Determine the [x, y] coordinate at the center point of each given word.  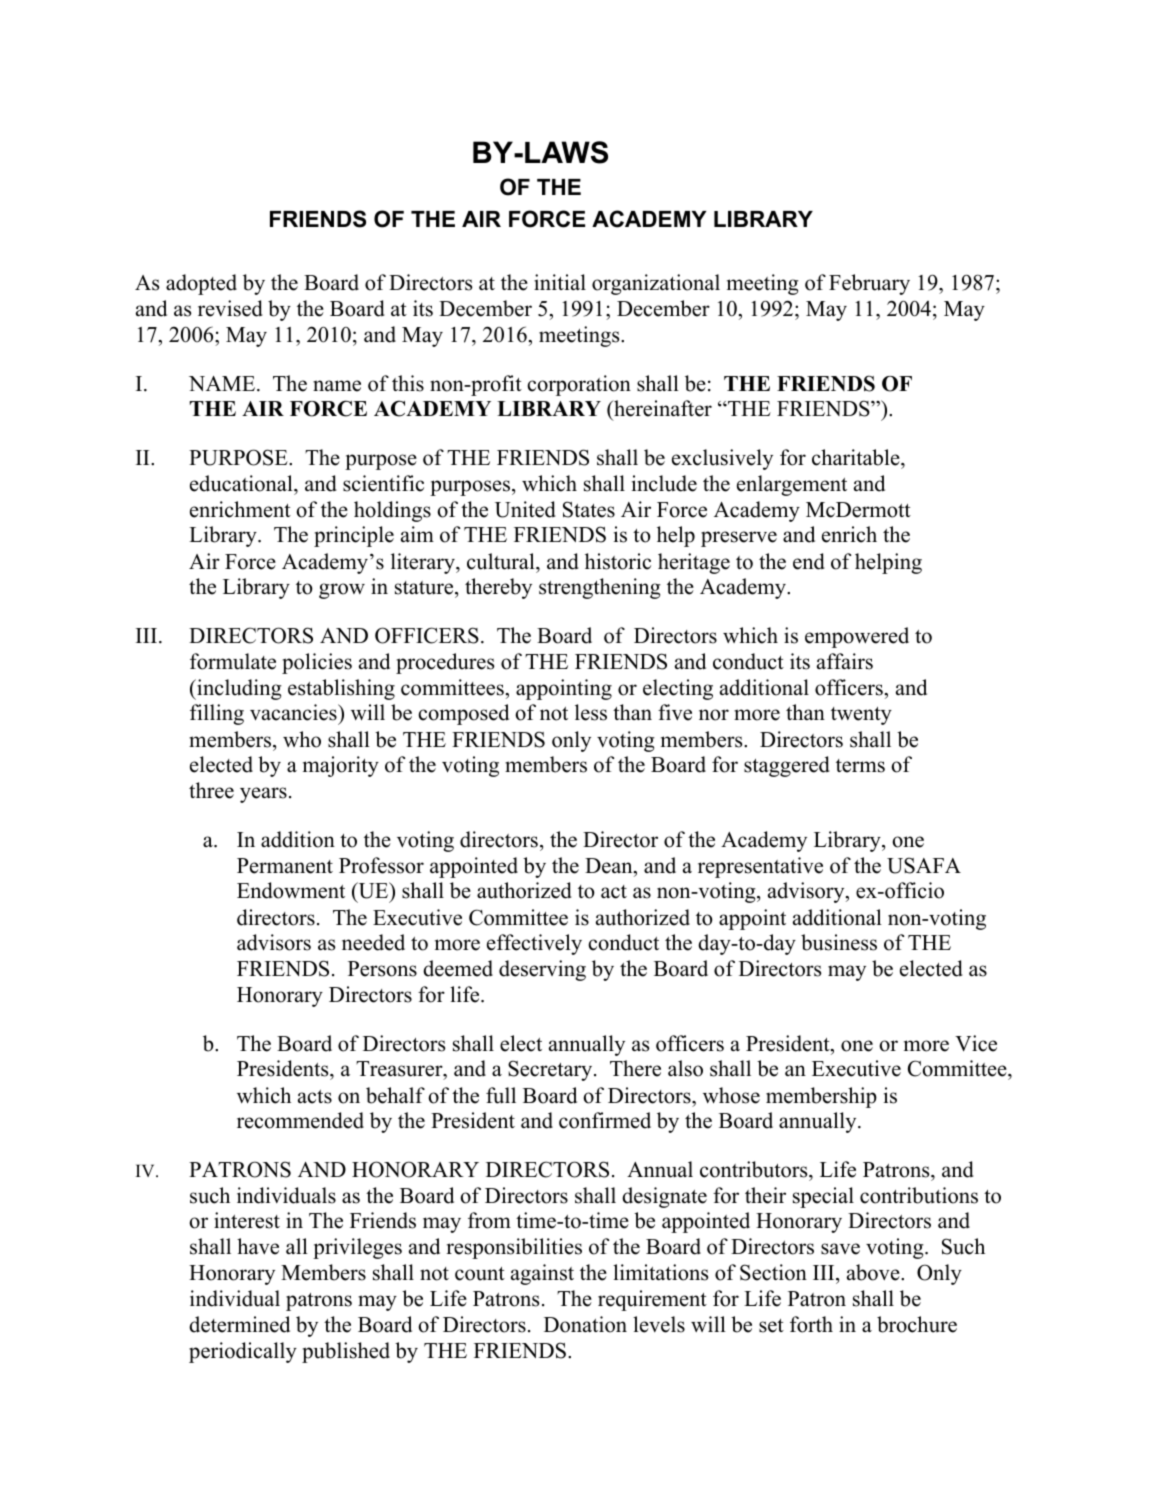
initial [560, 282]
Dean [610, 866]
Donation [585, 1324]
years [263, 795]
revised [230, 308]
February [869, 284]
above [874, 1272]
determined [239, 1324]
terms [860, 766]
